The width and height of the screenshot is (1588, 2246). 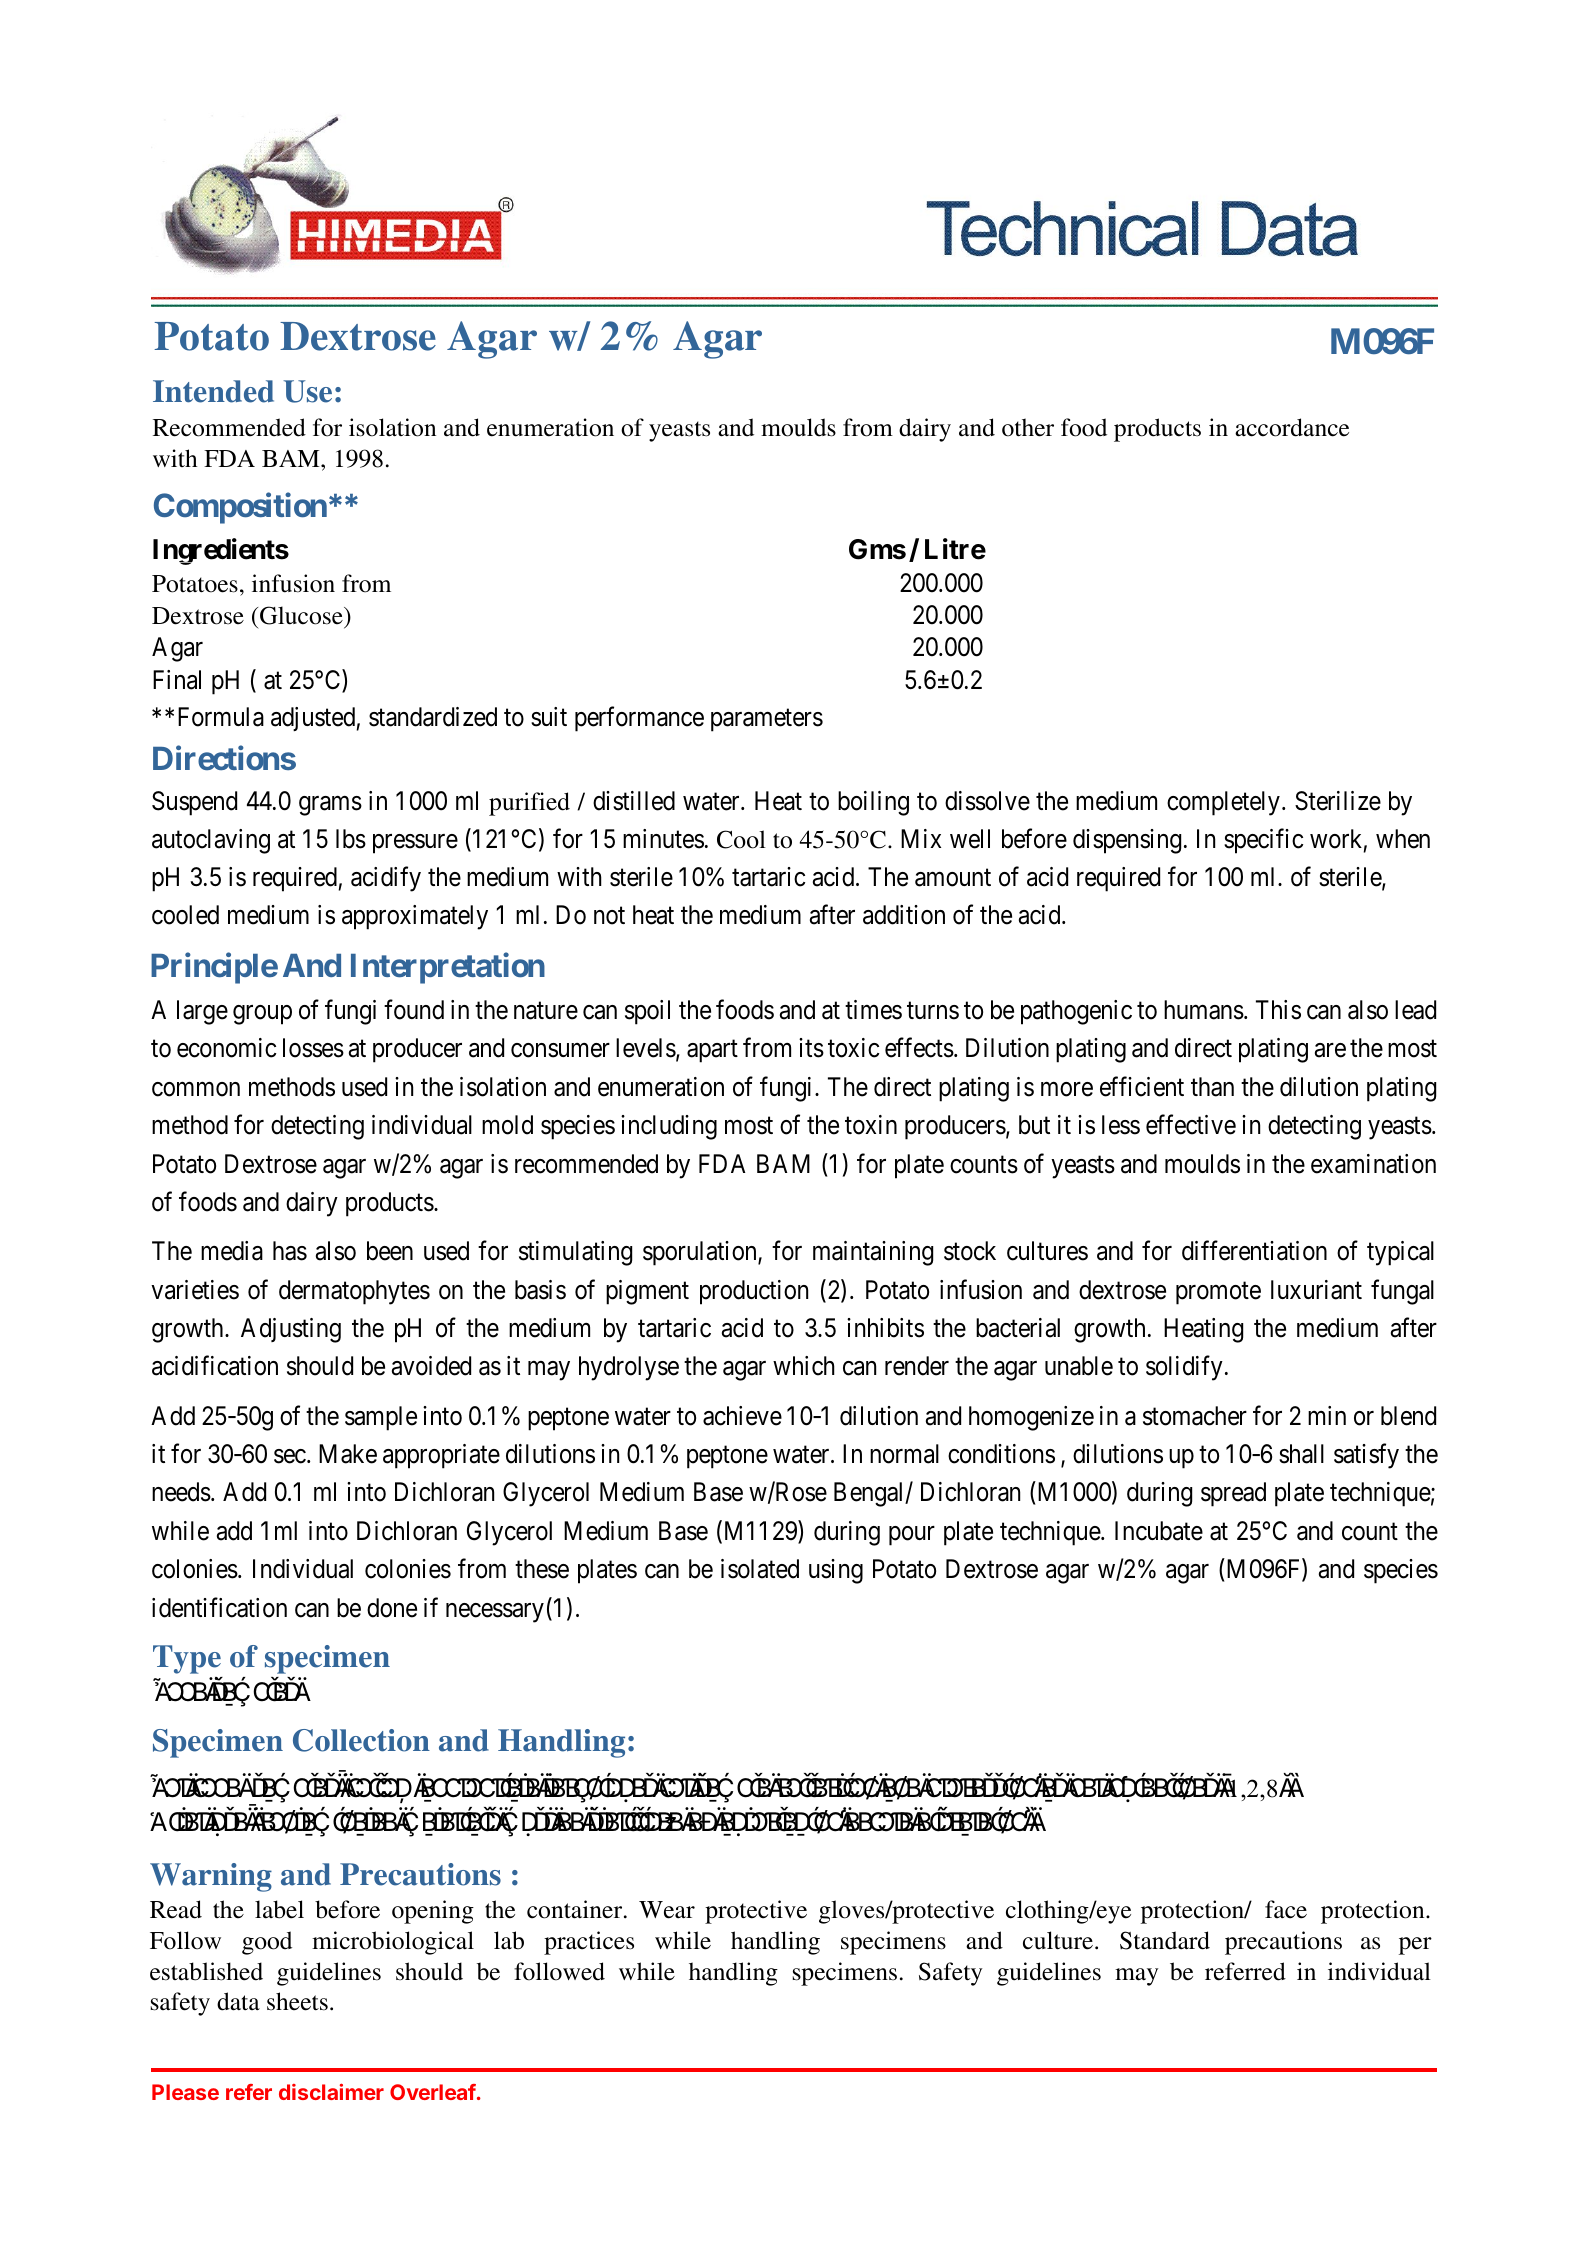 I want to click on face, so click(x=1286, y=1909).
